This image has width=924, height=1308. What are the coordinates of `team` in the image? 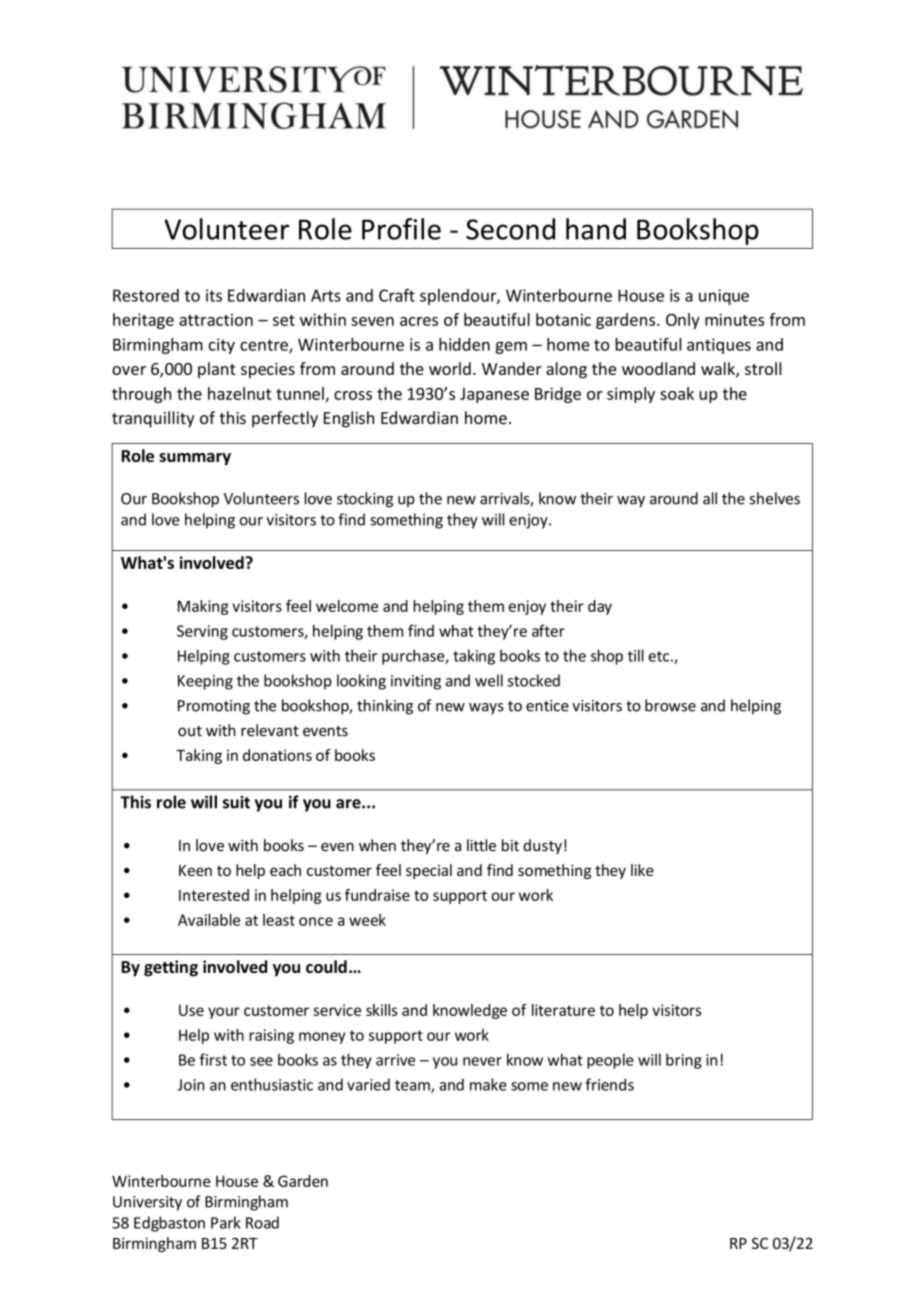 It's located at (413, 1086).
